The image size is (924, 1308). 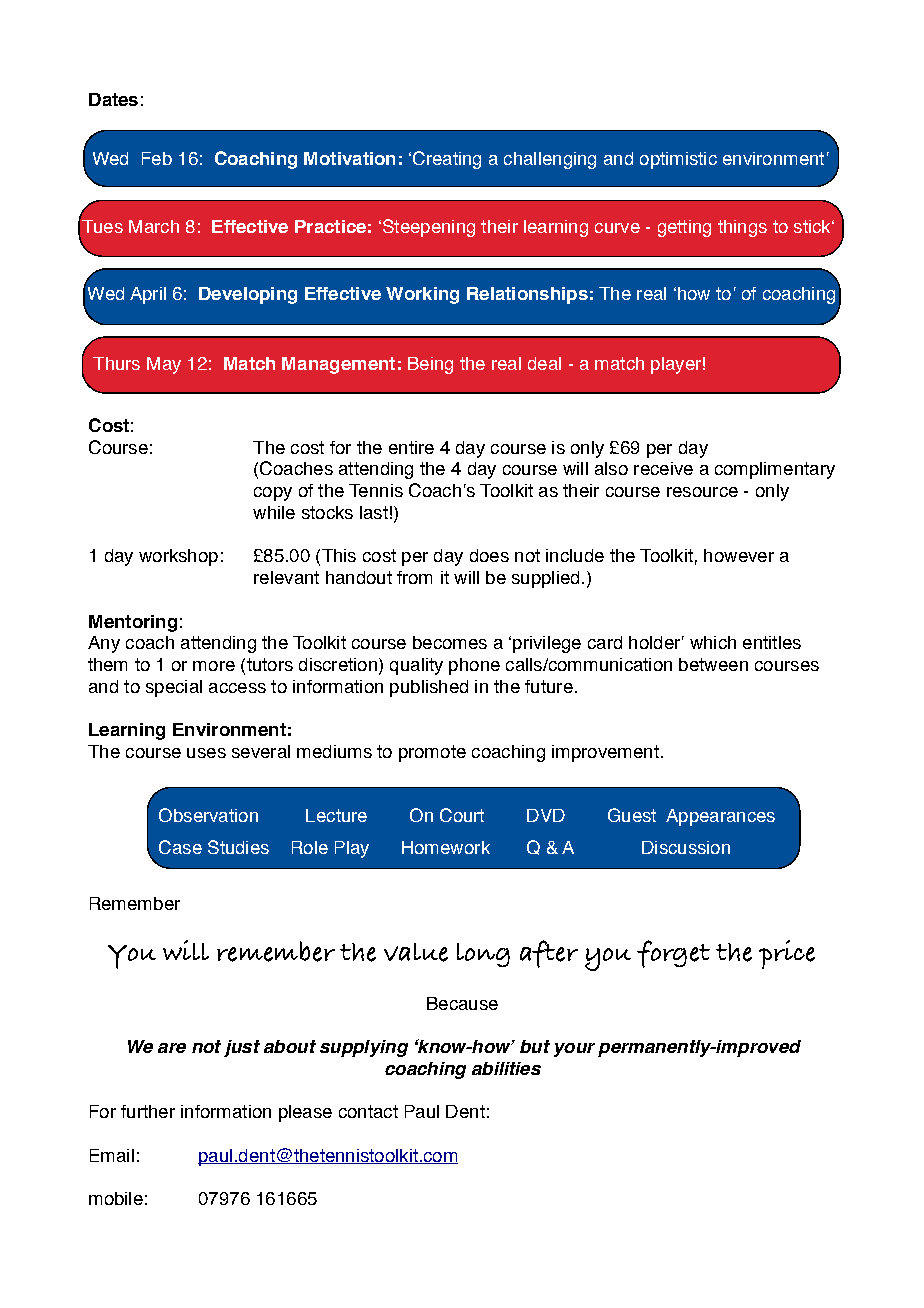 I want to click on Homework, so click(x=446, y=847).
